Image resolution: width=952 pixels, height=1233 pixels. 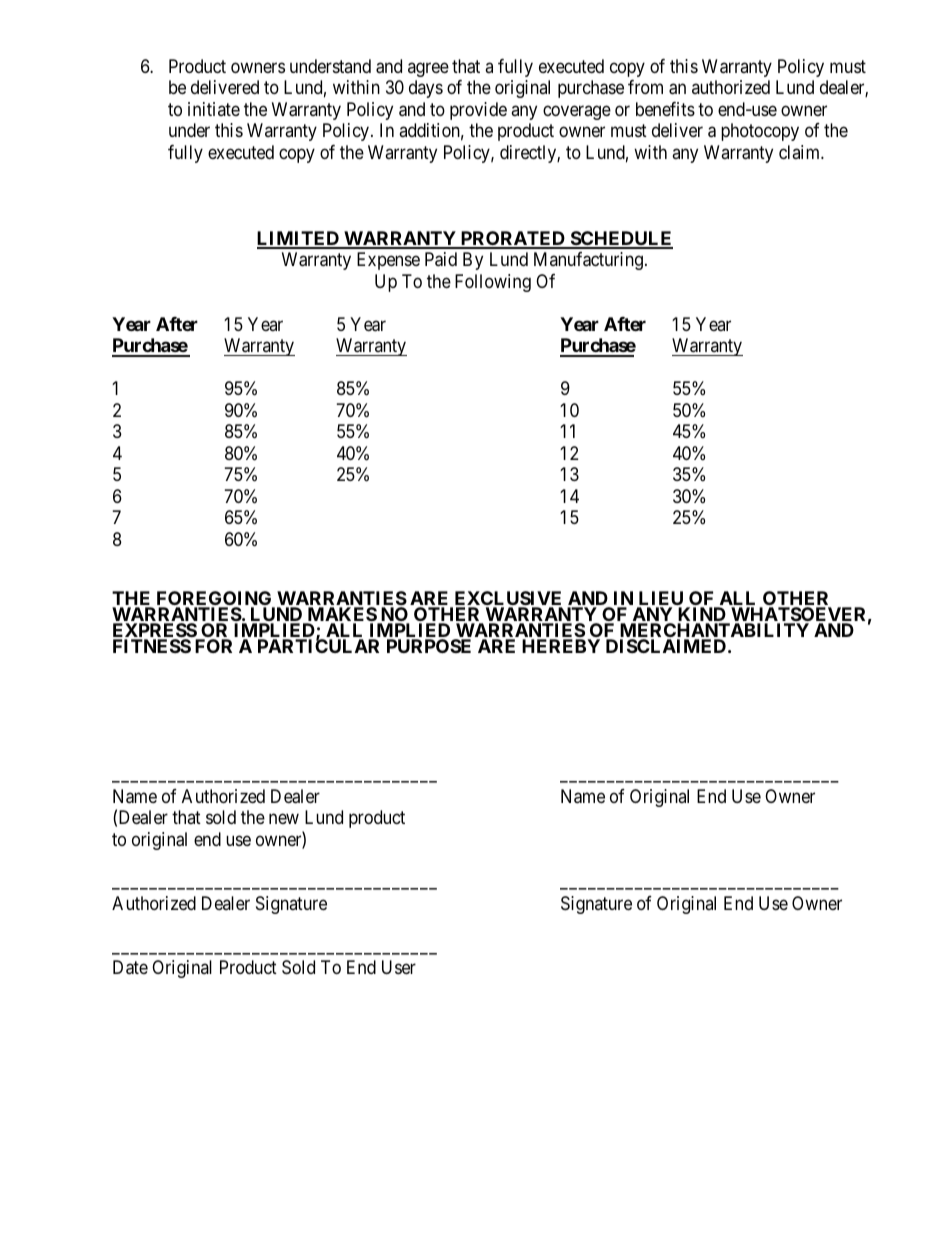 I want to click on Paid, so click(x=441, y=259).
